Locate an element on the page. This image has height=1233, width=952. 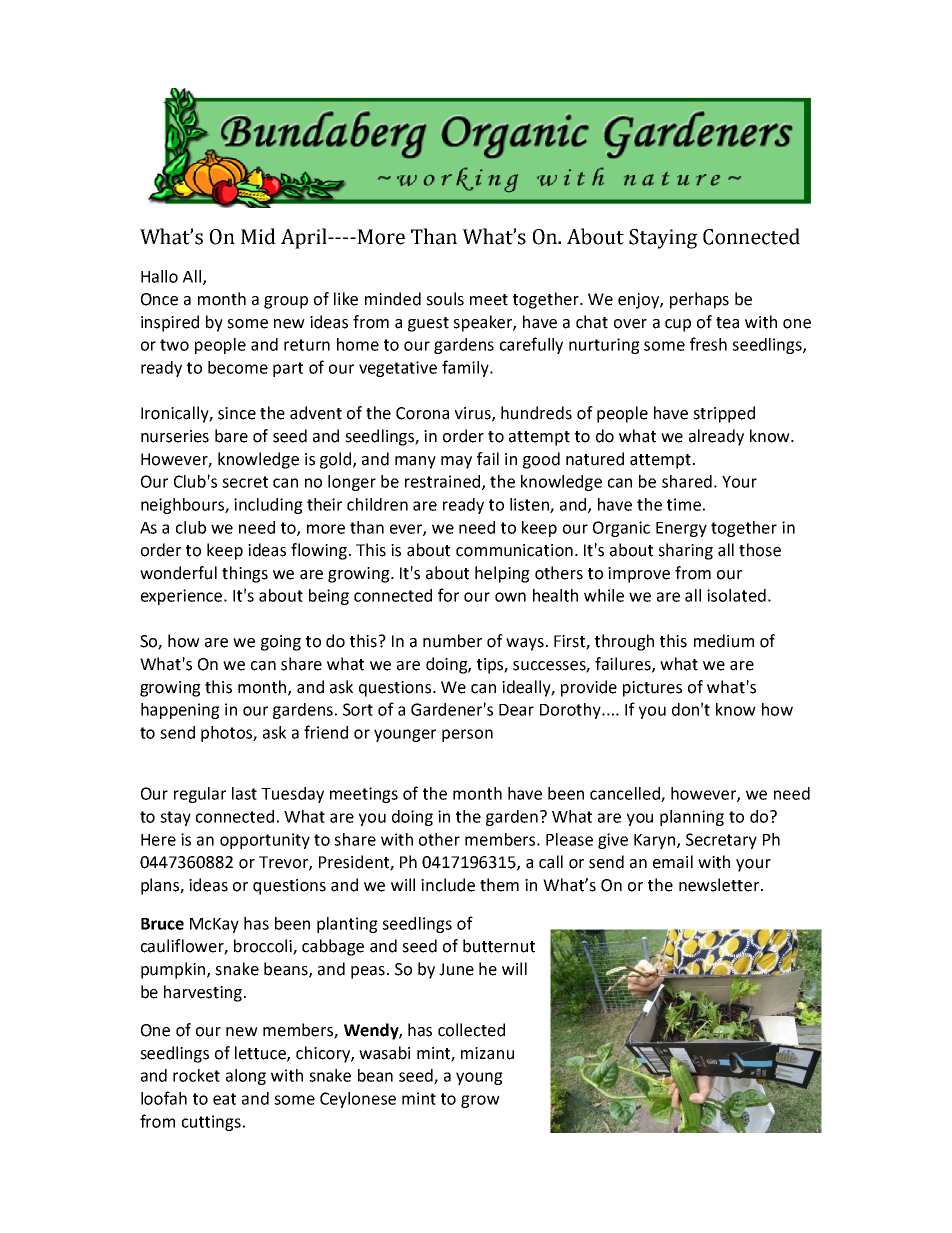
collected is located at coordinates (471, 1030).
